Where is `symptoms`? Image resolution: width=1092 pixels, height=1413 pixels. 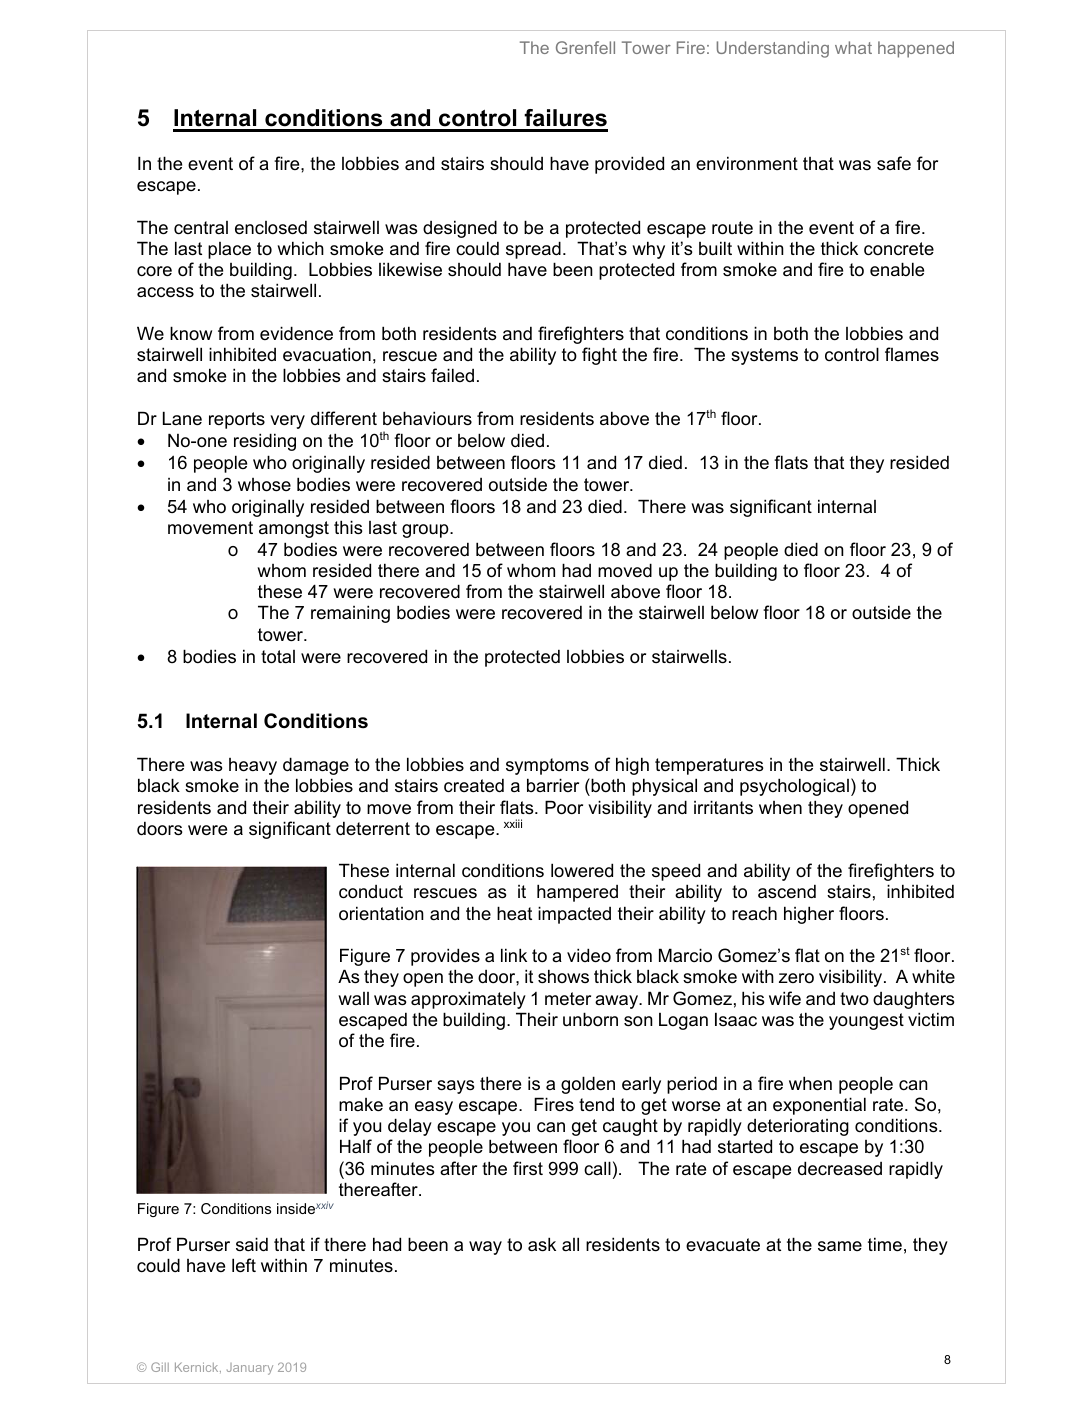 symptoms is located at coordinates (547, 766).
